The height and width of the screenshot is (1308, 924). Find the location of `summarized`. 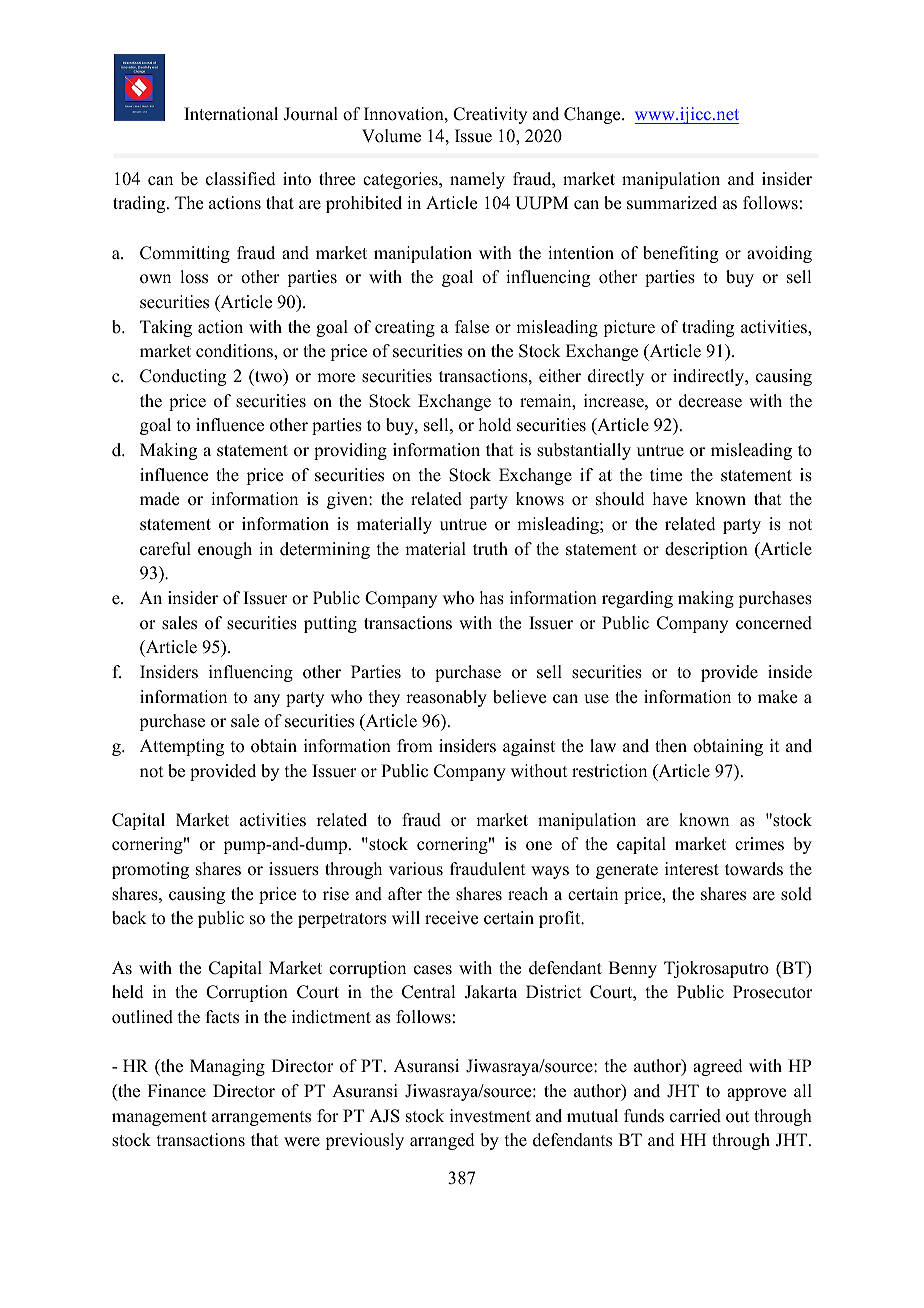

summarized is located at coordinates (672, 203).
